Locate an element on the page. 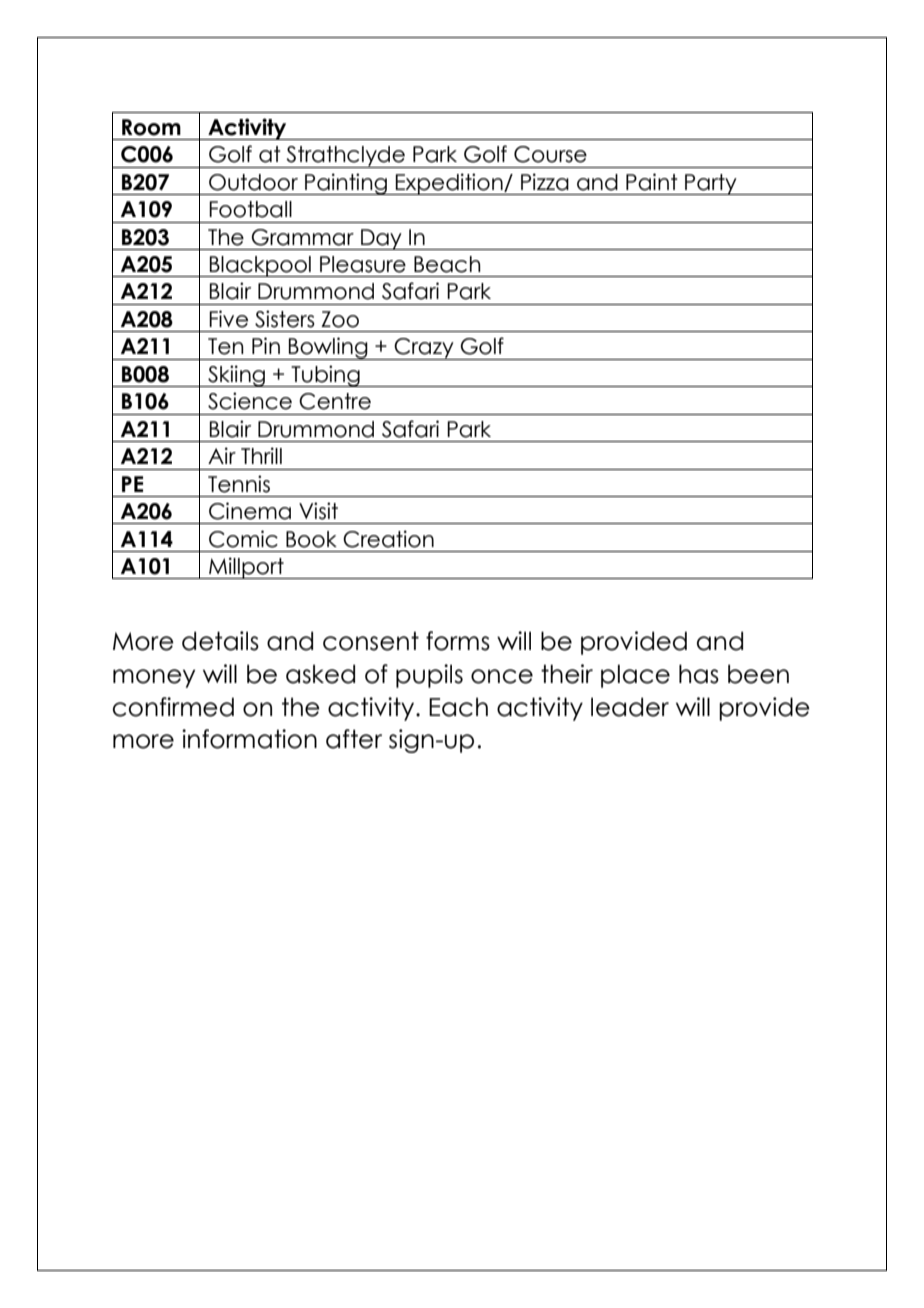  Crazy is located at coordinates (424, 349).
